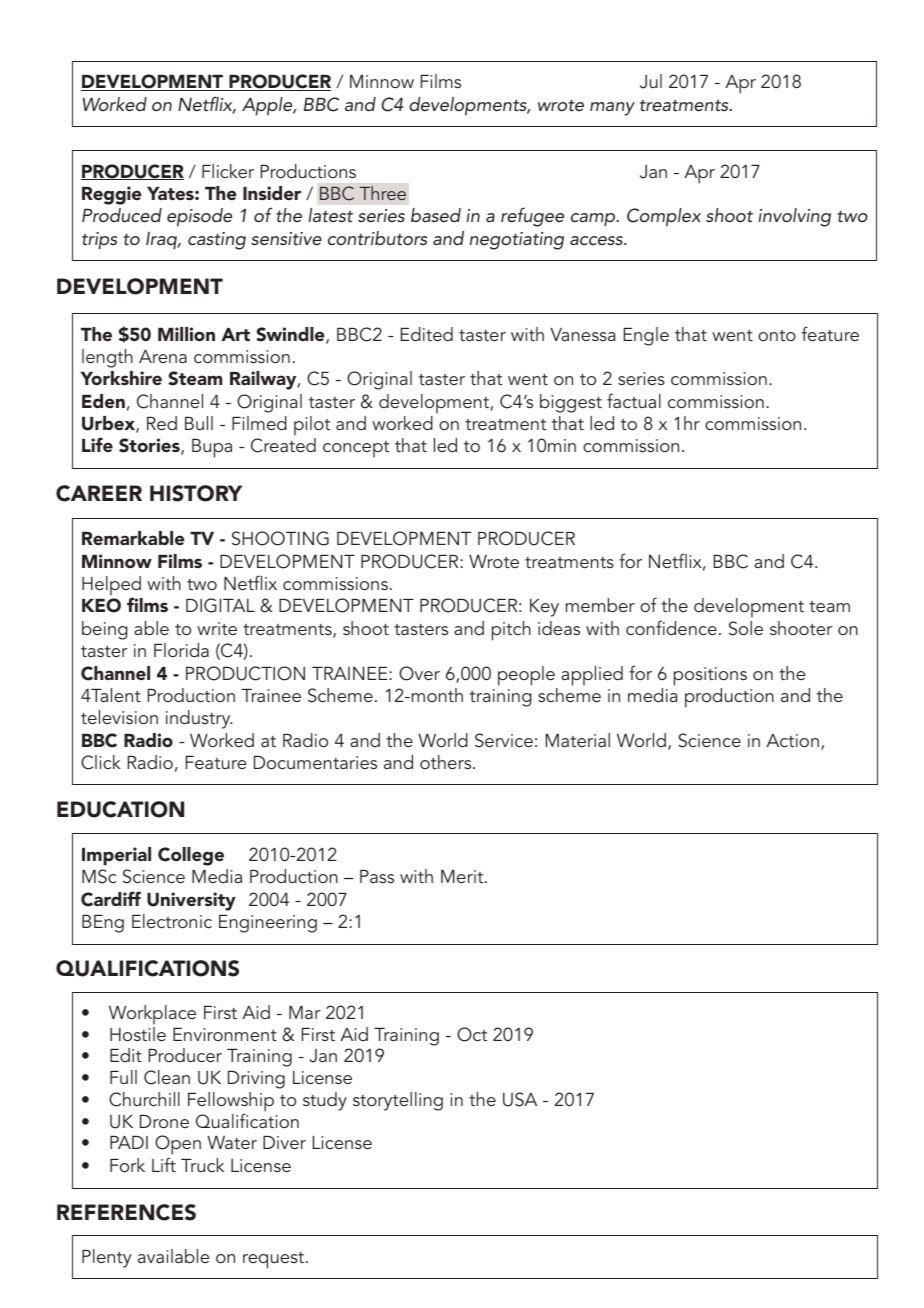  Describe the element at coordinates (520, 1099) in the screenshot. I see `USA` at that location.
